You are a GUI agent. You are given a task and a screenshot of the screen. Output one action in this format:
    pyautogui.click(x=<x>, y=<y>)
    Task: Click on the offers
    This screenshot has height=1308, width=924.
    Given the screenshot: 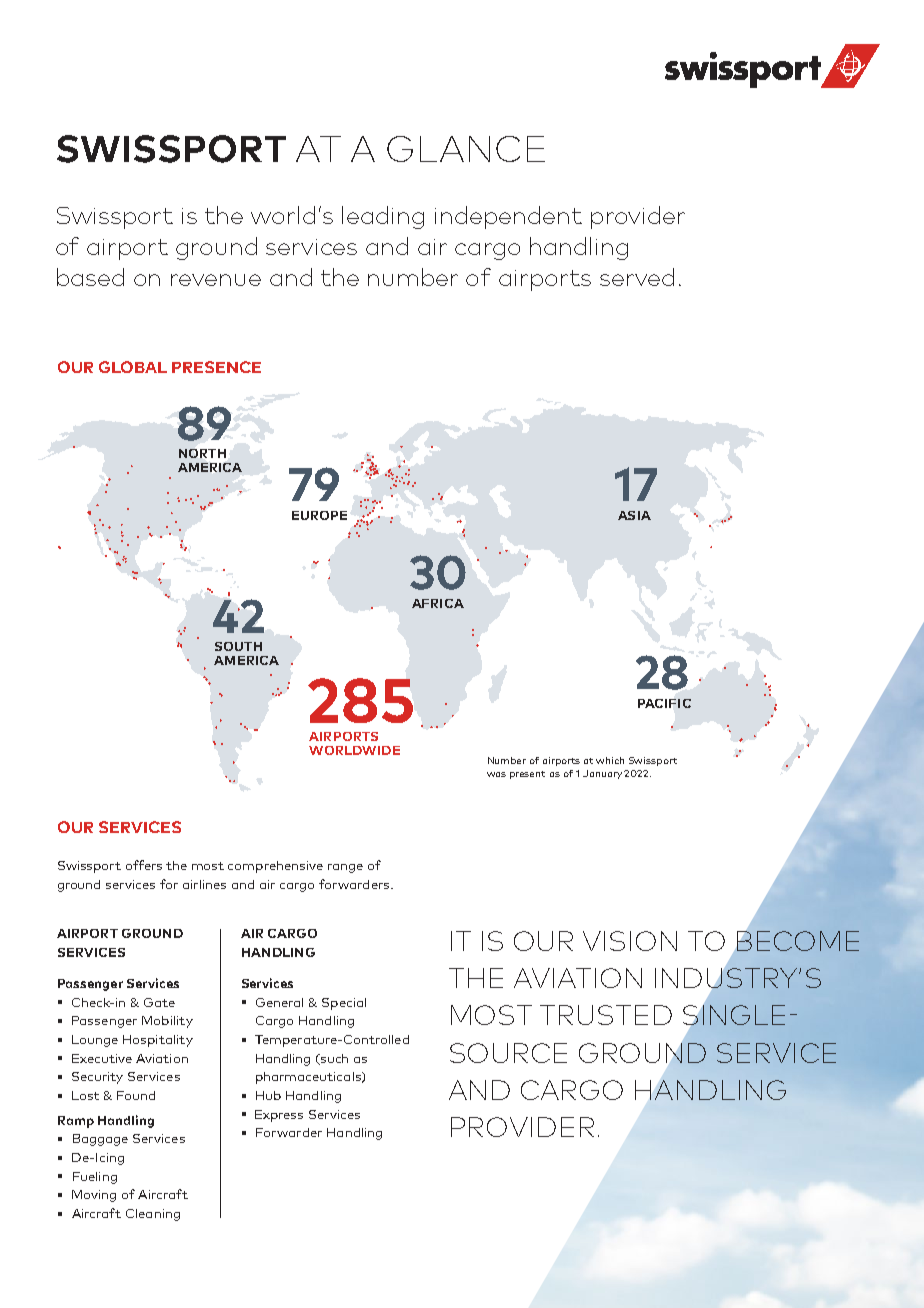 What is the action you would take?
    pyautogui.click(x=144, y=865)
